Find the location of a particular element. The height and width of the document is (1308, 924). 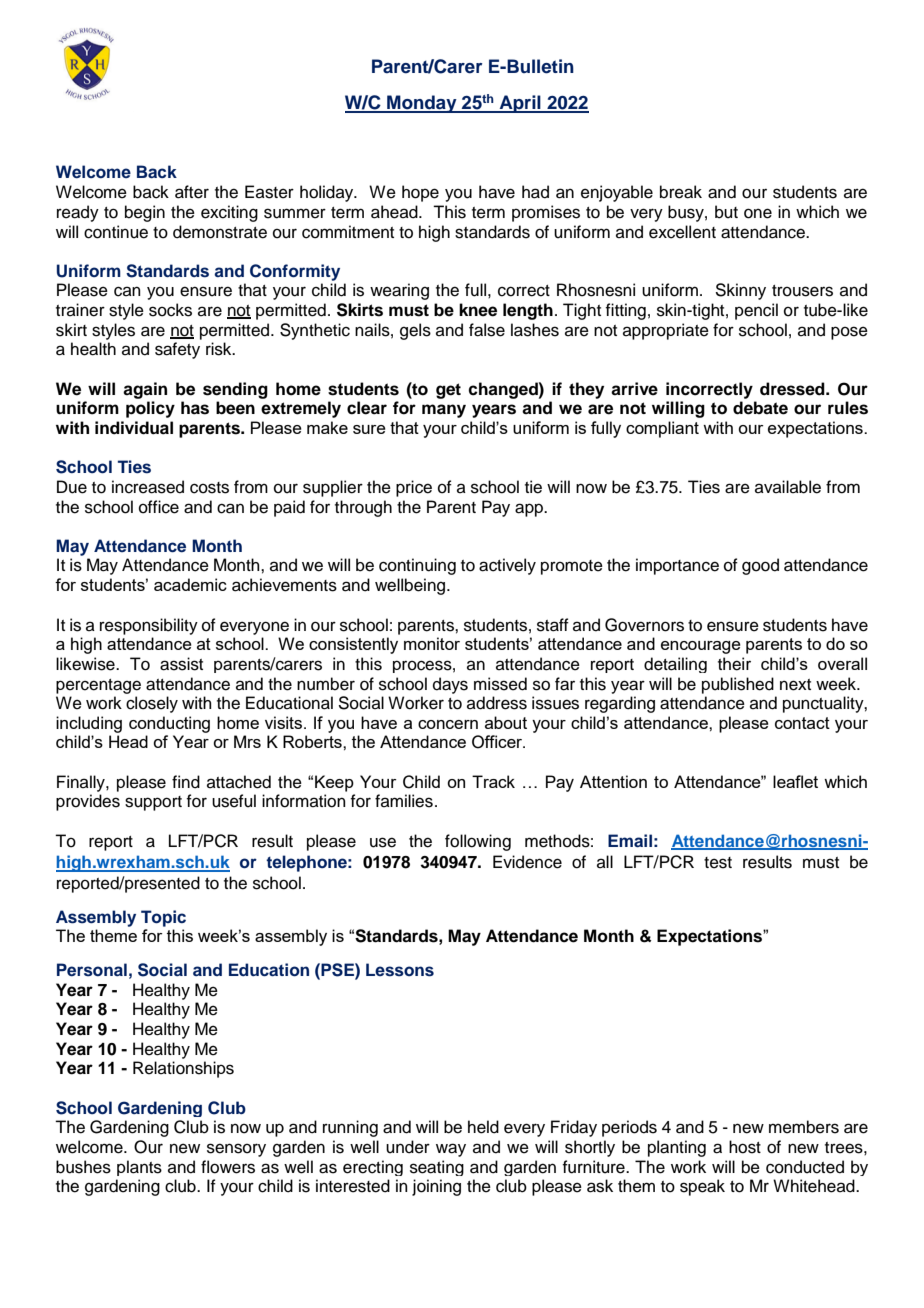

price is located at coordinates (414, 488).
